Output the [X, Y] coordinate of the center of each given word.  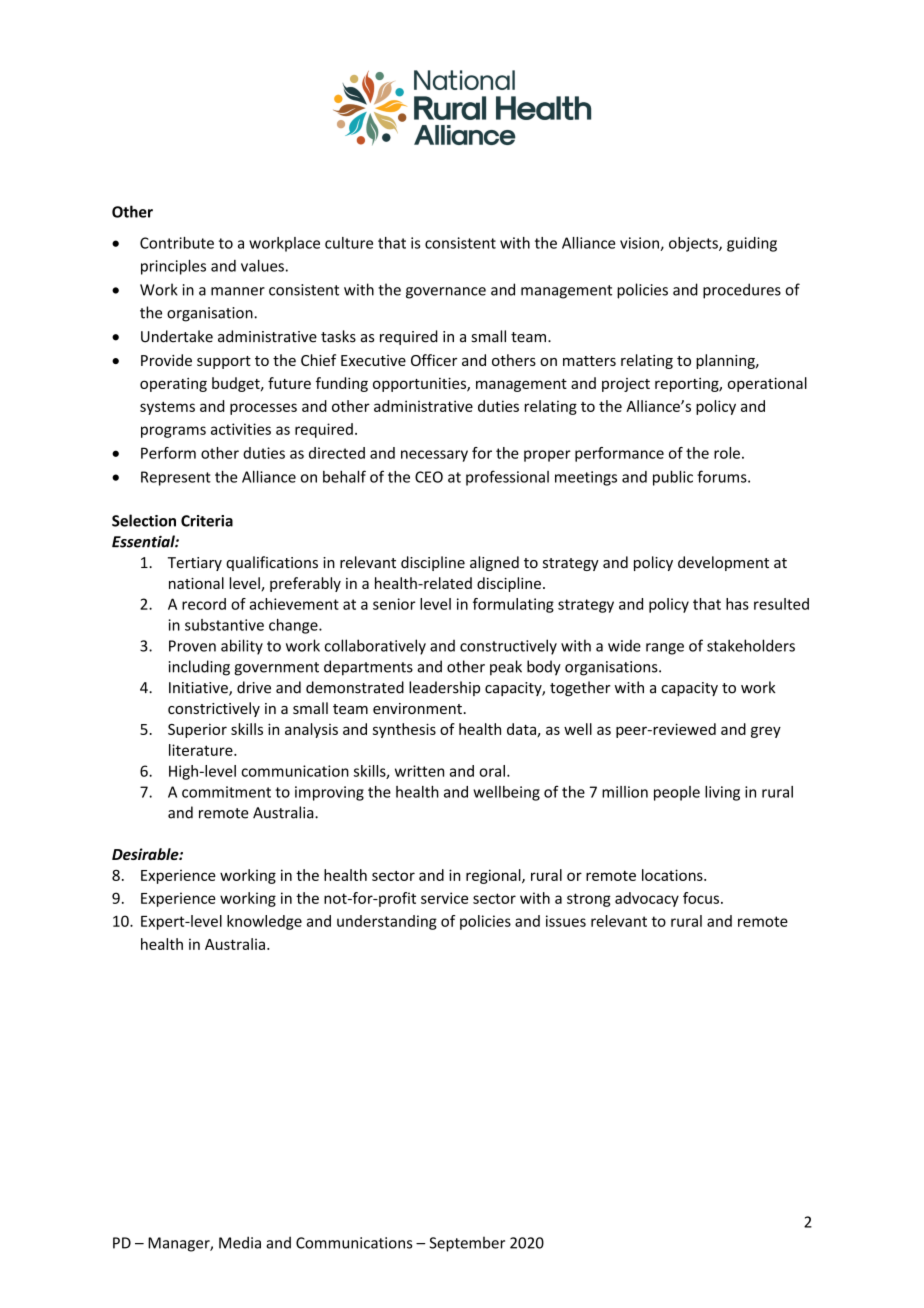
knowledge [264, 922]
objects [694, 244]
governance [446, 293]
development [723, 563]
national [196, 583]
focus [701, 898]
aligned [494, 563]
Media [240, 1242]
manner [238, 291]
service [444, 898]
